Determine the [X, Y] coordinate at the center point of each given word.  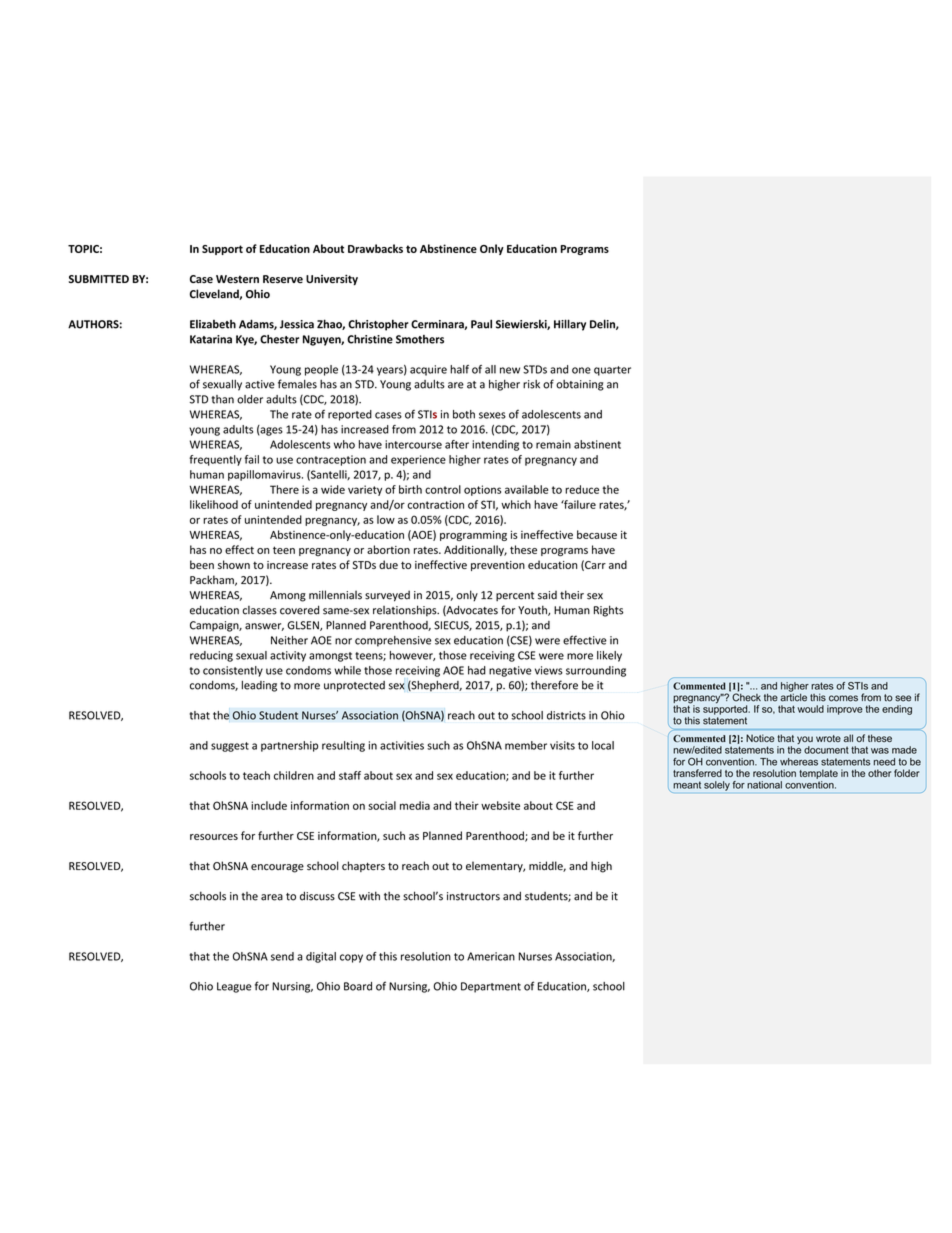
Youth [533, 610]
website [500, 805]
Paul [481, 324]
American [491, 956]
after [457, 444]
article [793, 696]
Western [237, 279]
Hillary [570, 325]
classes [259, 610]
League [234, 987]
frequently [215, 460]
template [818, 774]
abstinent [597, 444]
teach [256, 775]
